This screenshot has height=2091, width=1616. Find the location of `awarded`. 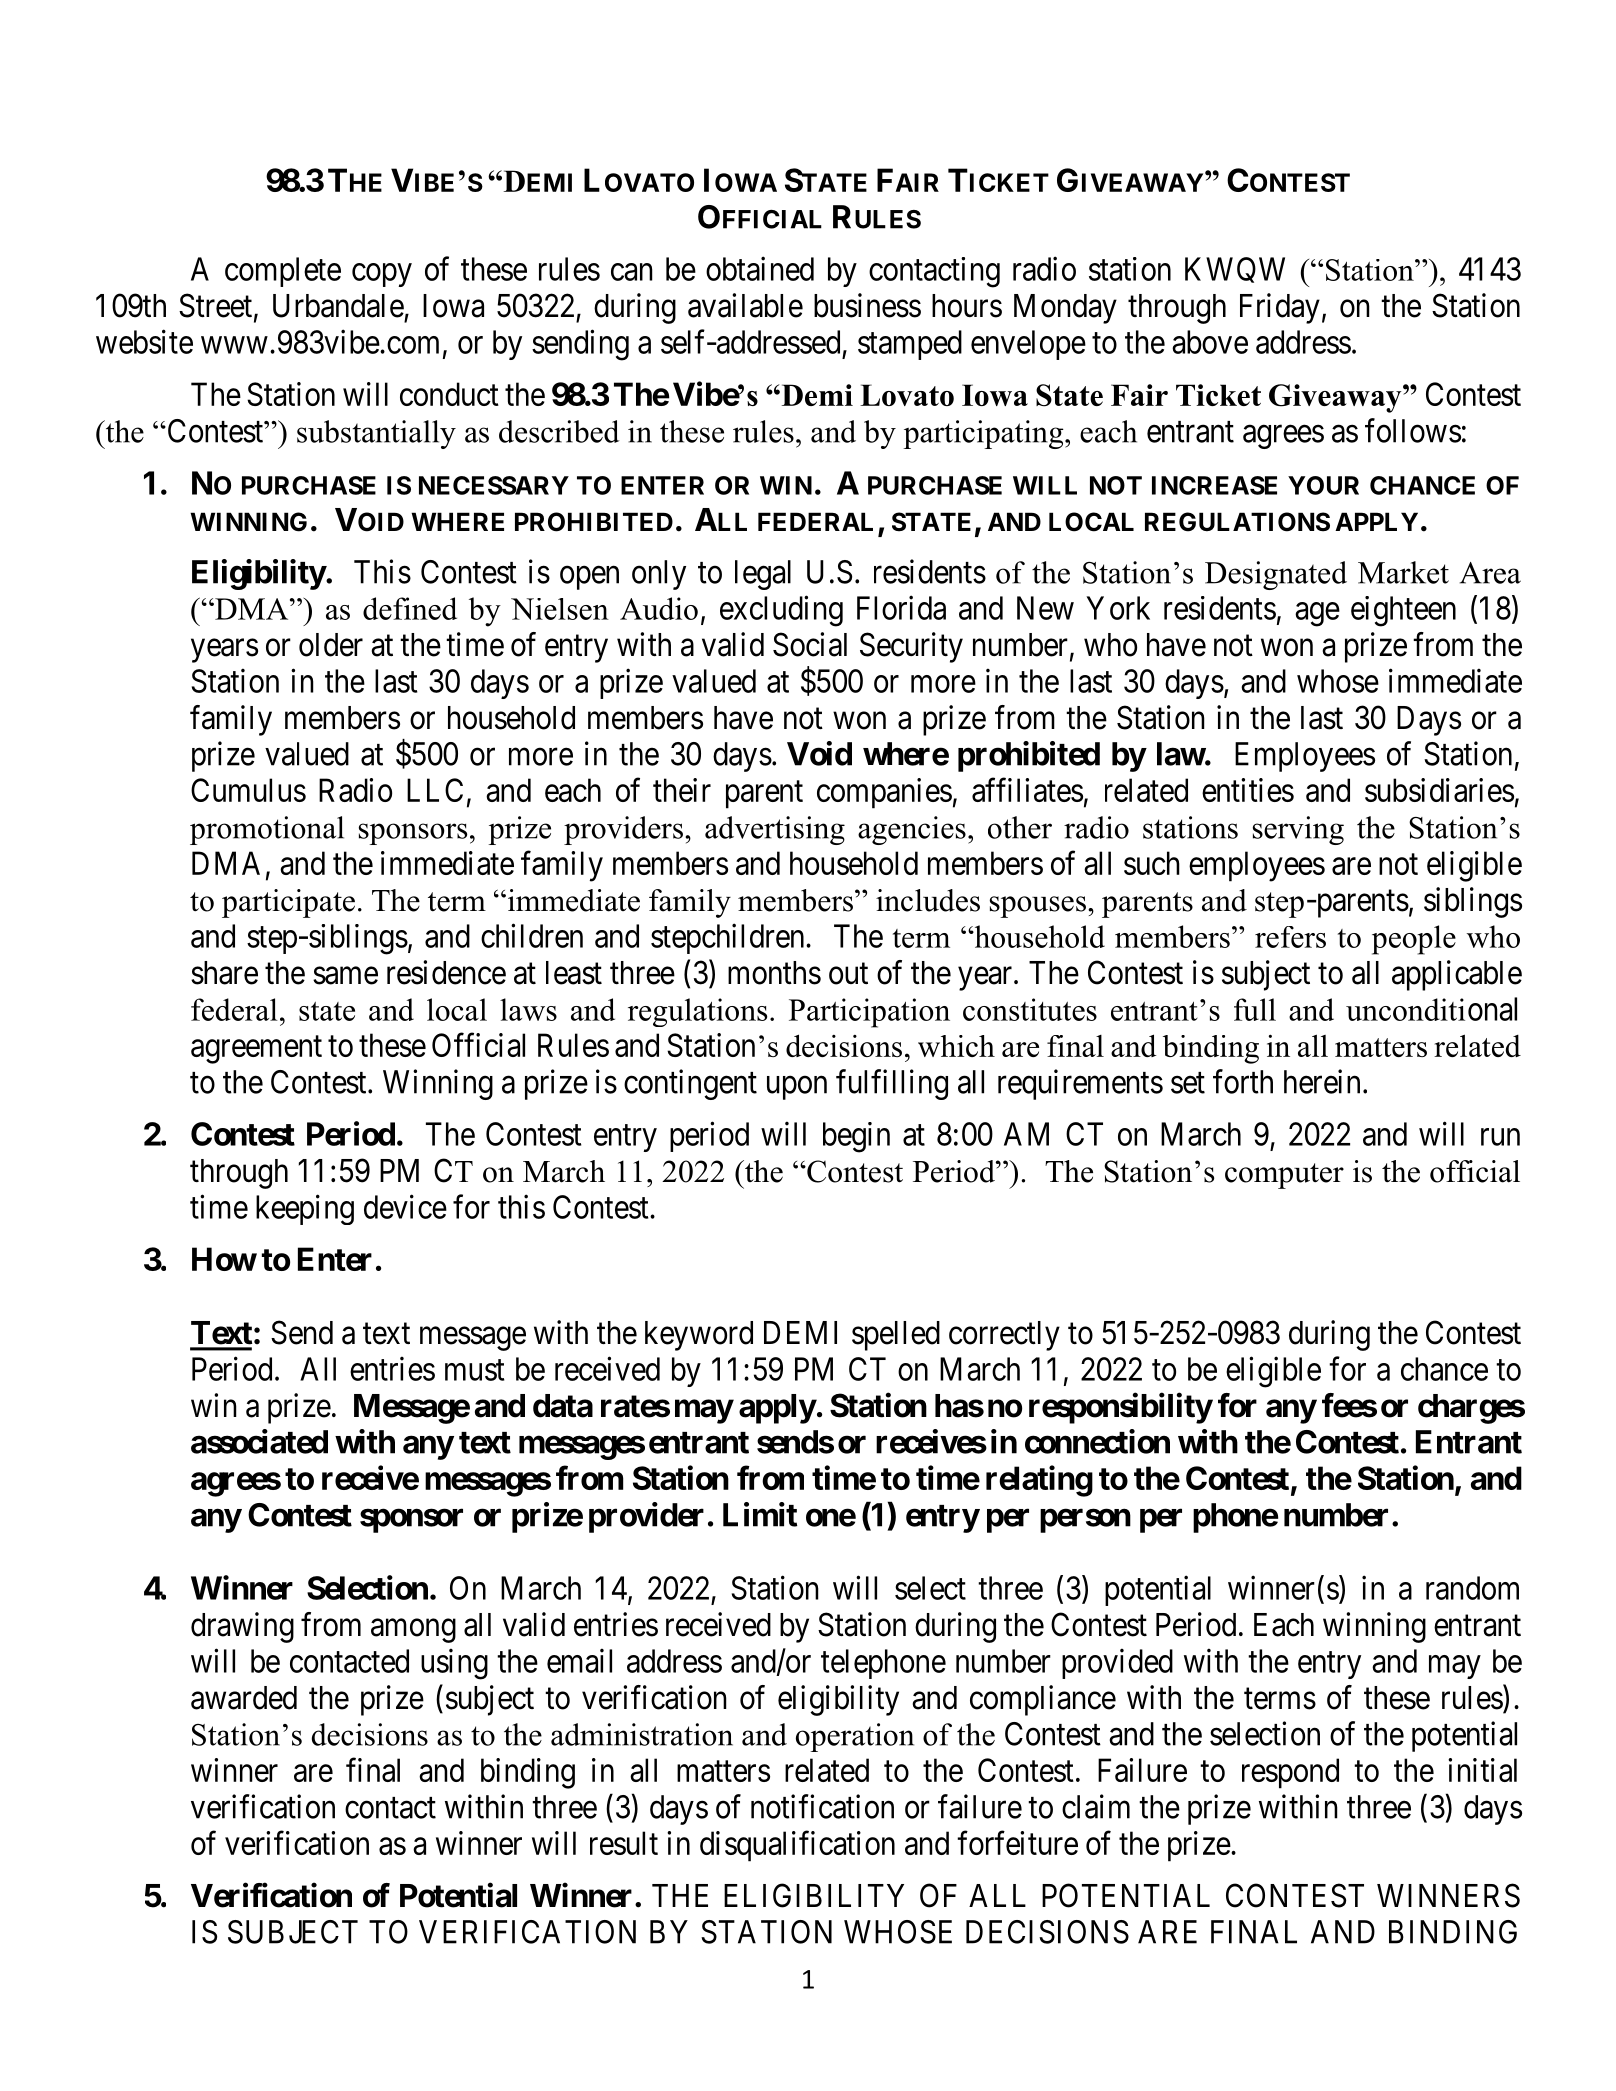

awarded is located at coordinates (244, 1698).
